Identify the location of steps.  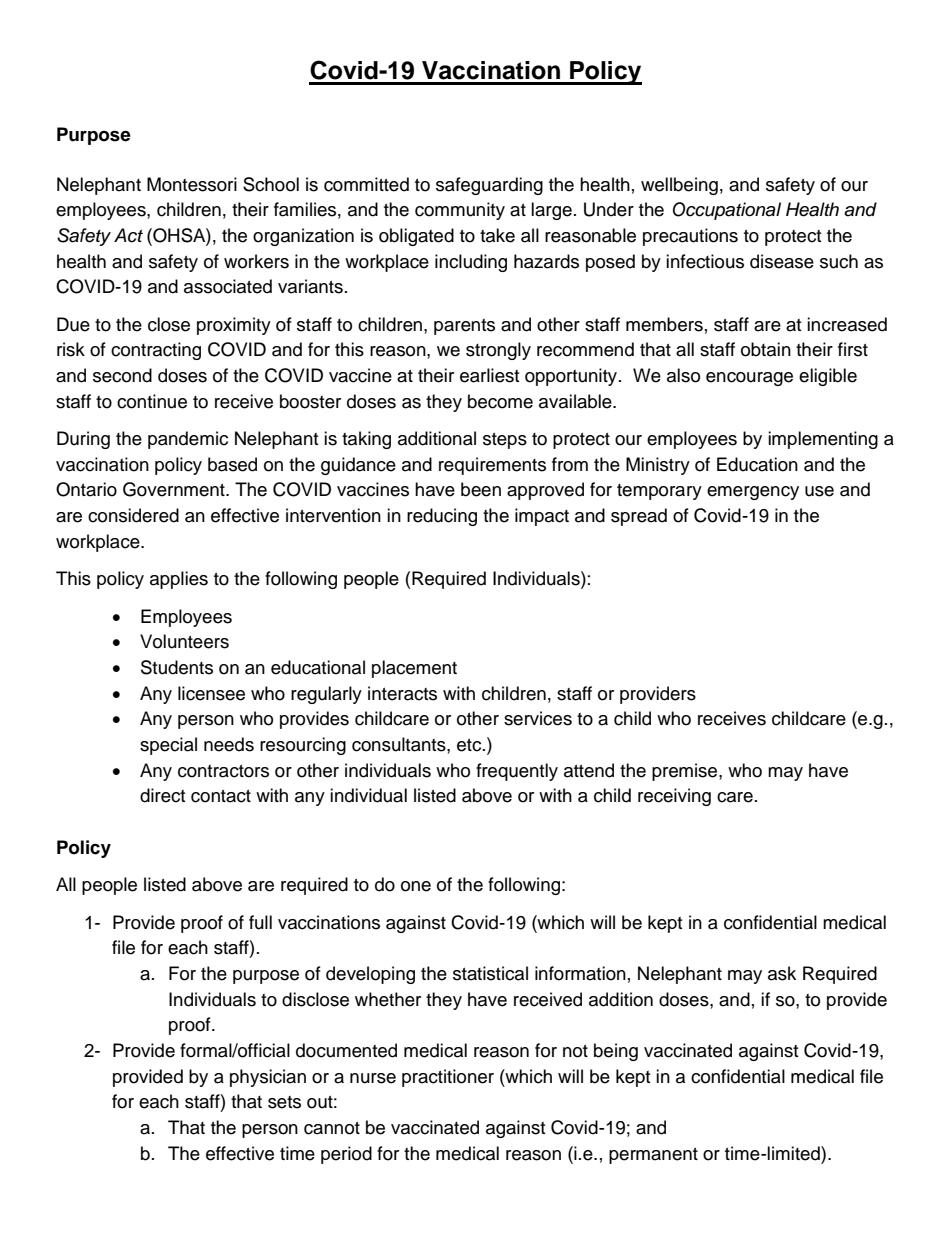
(505, 441).
